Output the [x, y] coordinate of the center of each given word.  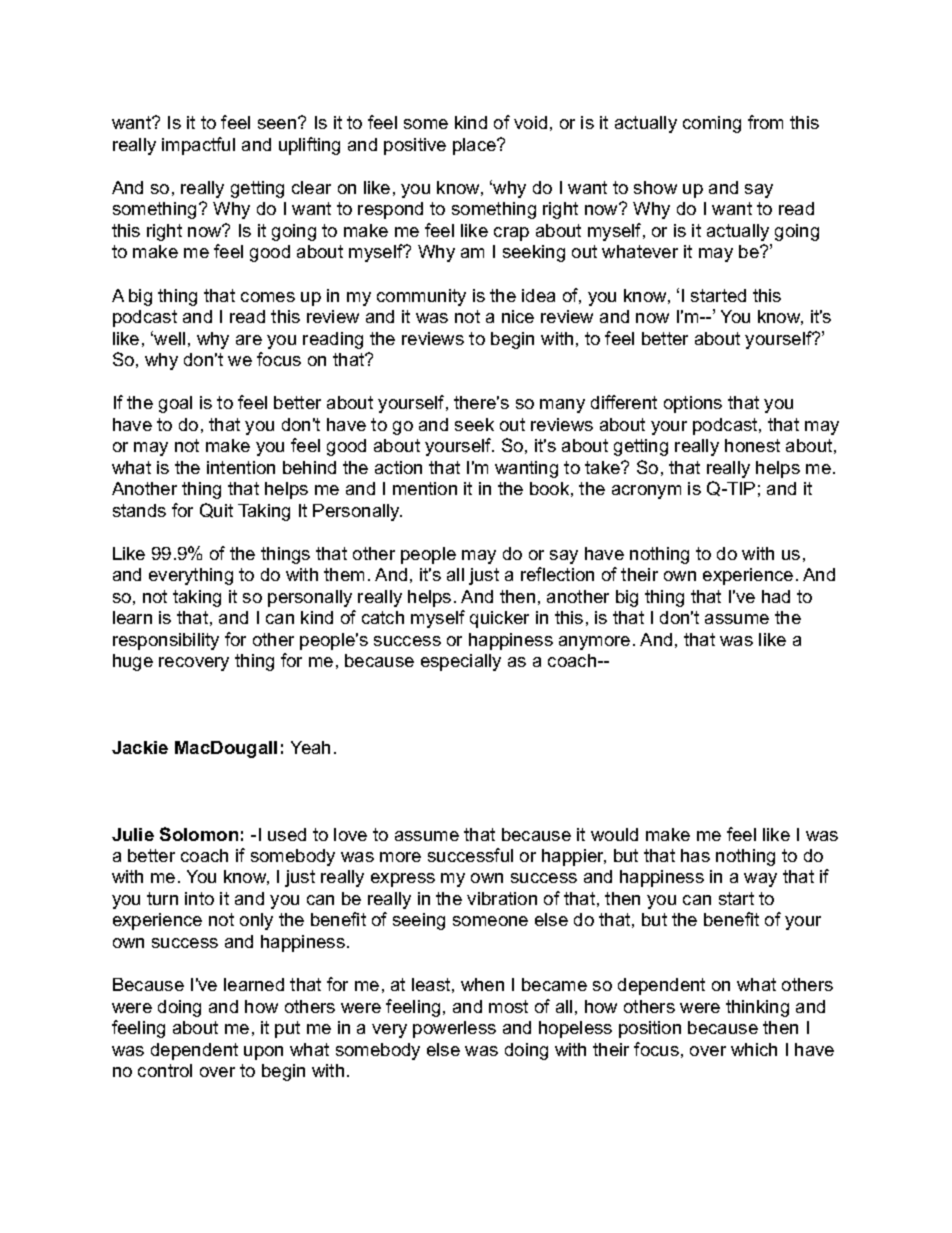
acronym [646, 492]
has [695, 855]
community [421, 297]
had [776, 596]
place [475, 146]
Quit [216, 510]
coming [712, 124]
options [693, 404]
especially [461, 662]
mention [425, 488]
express [403, 880]
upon [263, 1053]
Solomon [199, 834]
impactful [198, 146]
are [249, 340]
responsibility [166, 641]
